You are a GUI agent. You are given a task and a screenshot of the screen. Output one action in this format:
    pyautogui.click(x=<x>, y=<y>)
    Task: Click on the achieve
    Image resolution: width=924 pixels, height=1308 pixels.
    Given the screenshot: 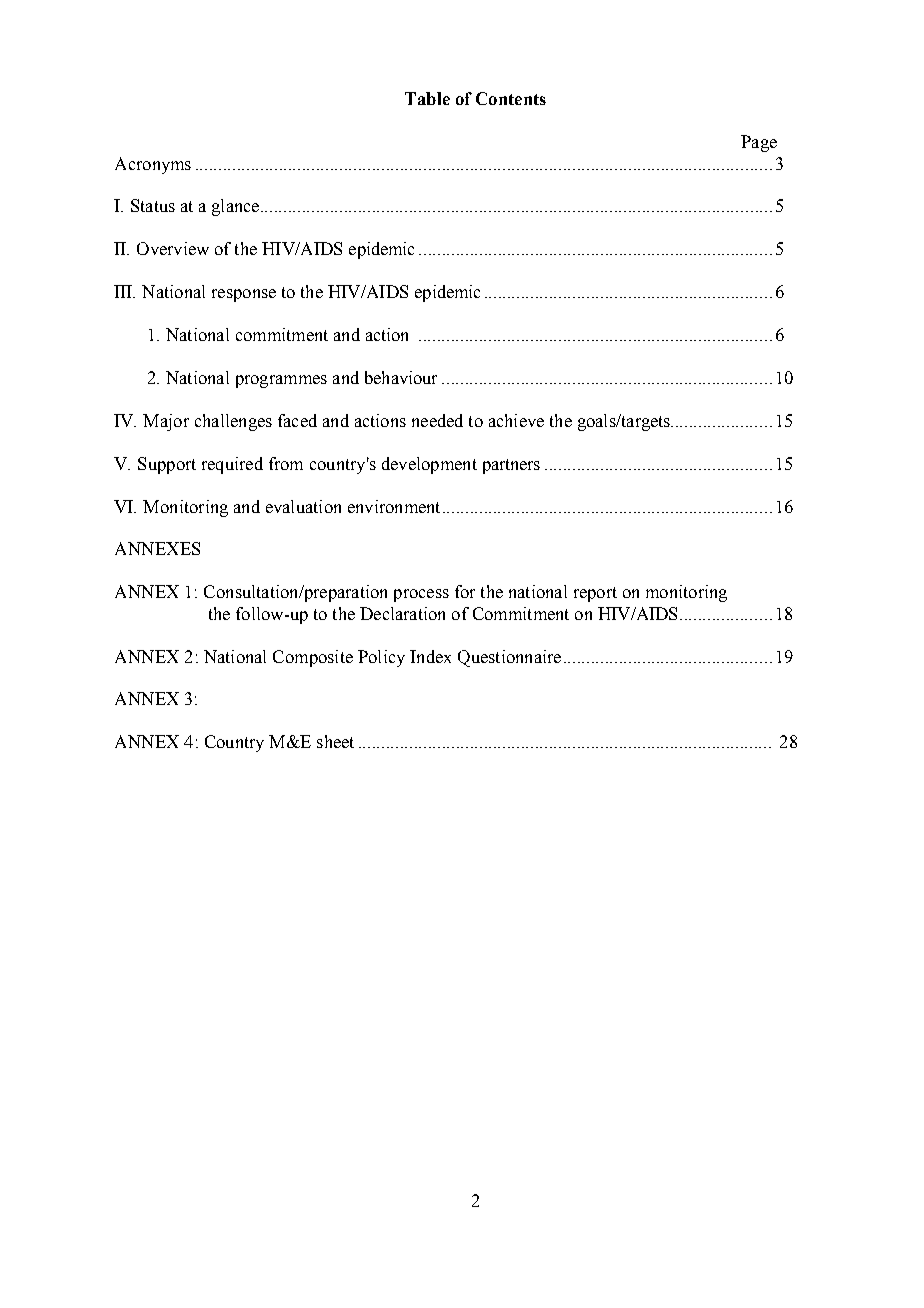 What is the action you would take?
    pyautogui.click(x=516, y=420)
